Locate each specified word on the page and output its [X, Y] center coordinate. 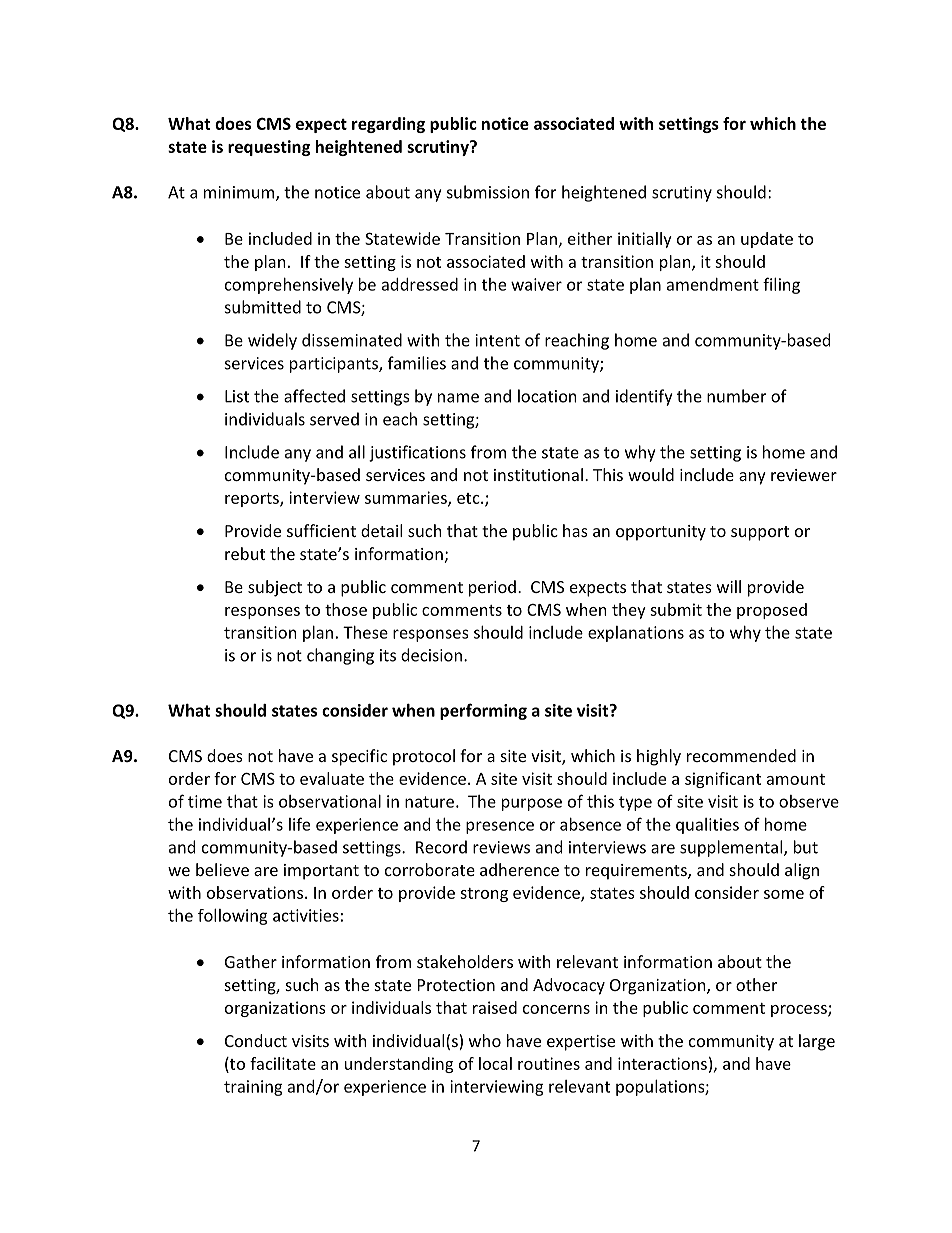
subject [275, 588]
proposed [772, 611]
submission [488, 192]
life [299, 824]
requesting [269, 148]
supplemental [732, 848]
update [767, 240]
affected [314, 396]
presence [500, 827]
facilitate [283, 1063]
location [547, 396]
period [492, 588]
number [736, 396]
